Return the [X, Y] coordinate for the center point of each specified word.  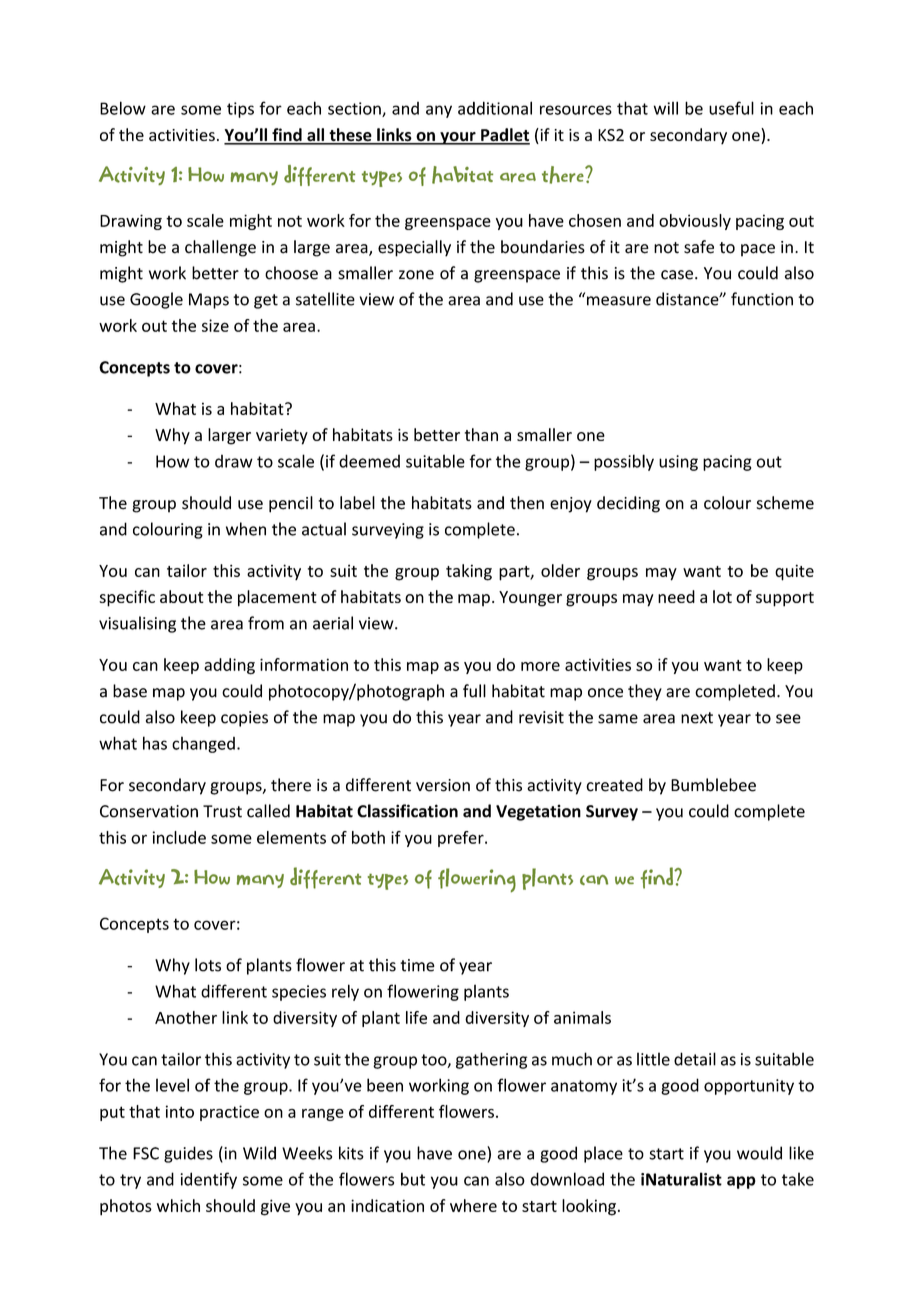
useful [731, 108]
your [458, 138]
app [741, 1182]
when [246, 529]
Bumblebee [713, 785]
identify [208, 1180]
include [179, 837]
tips [240, 110]
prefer [462, 839]
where [473, 1205]
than [481, 434]
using [678, 463]
